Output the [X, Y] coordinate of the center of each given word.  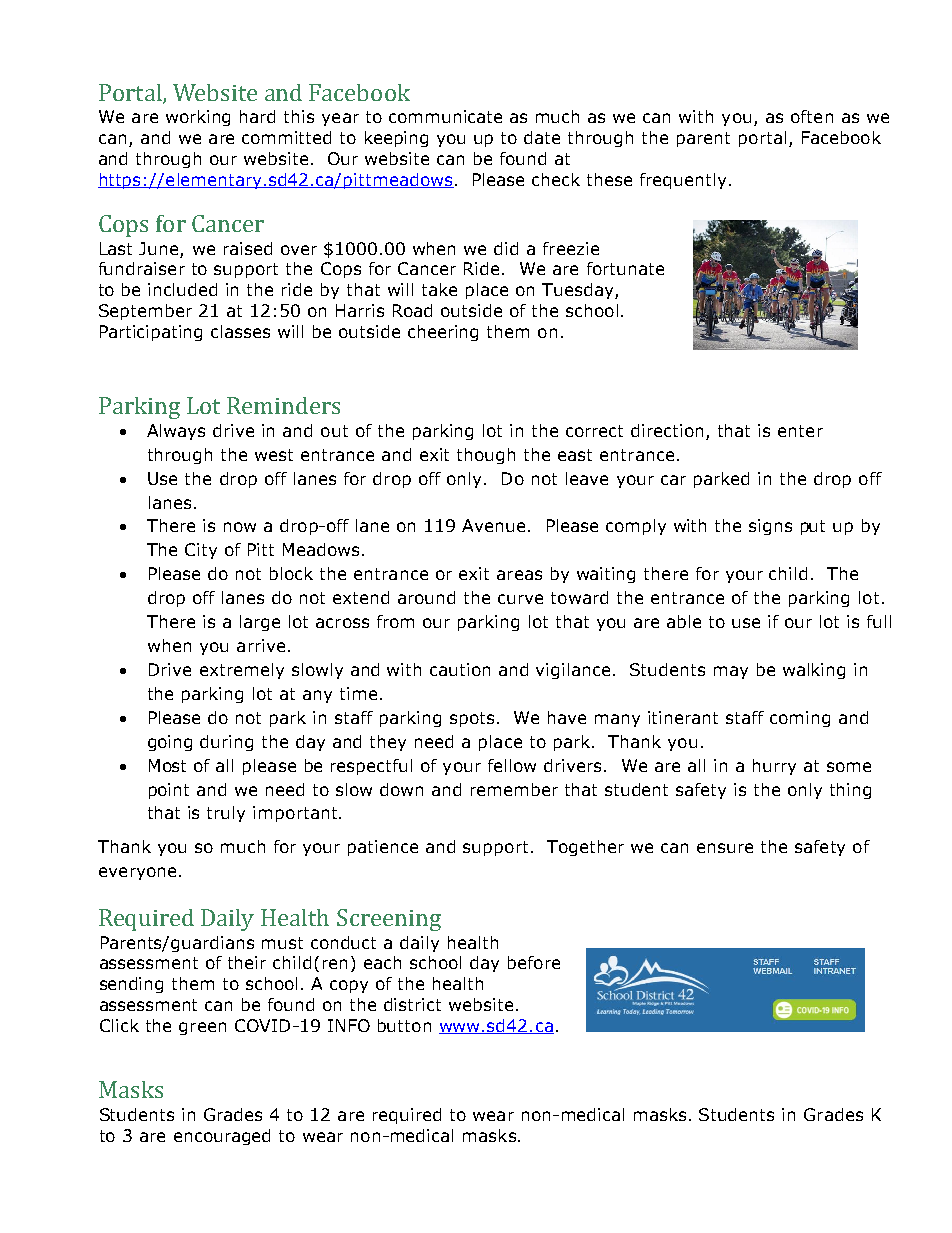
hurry [774, 767]
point [169, 791]
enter [800, 431]
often [812, 116]
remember [514, 789]
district [412, 1004]
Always [176, 432]
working [198, 118]
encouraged [222, 1137]
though [486, 456]
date [542, 137]
